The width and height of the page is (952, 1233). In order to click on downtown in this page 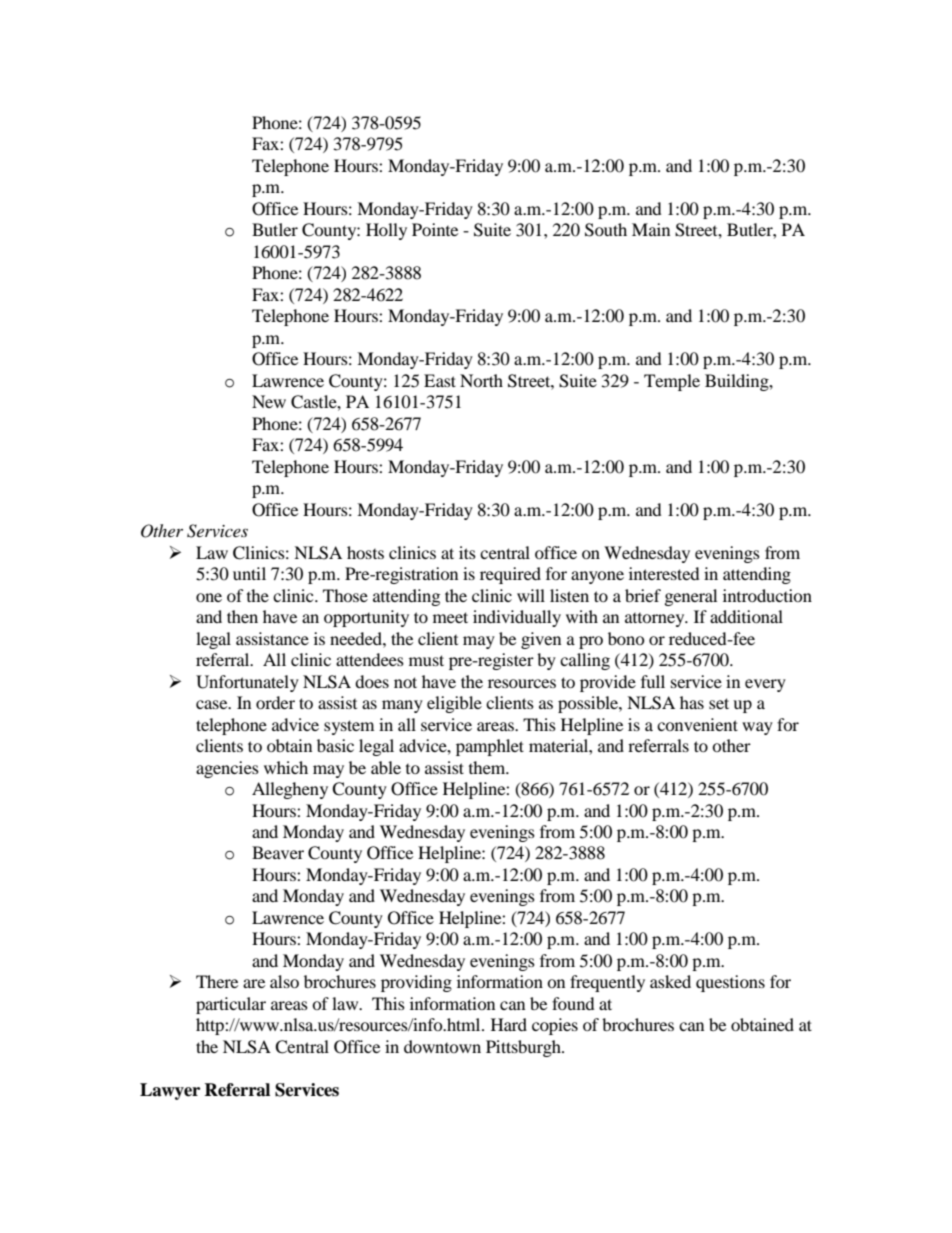, I will do `click(442, 1046)`.
